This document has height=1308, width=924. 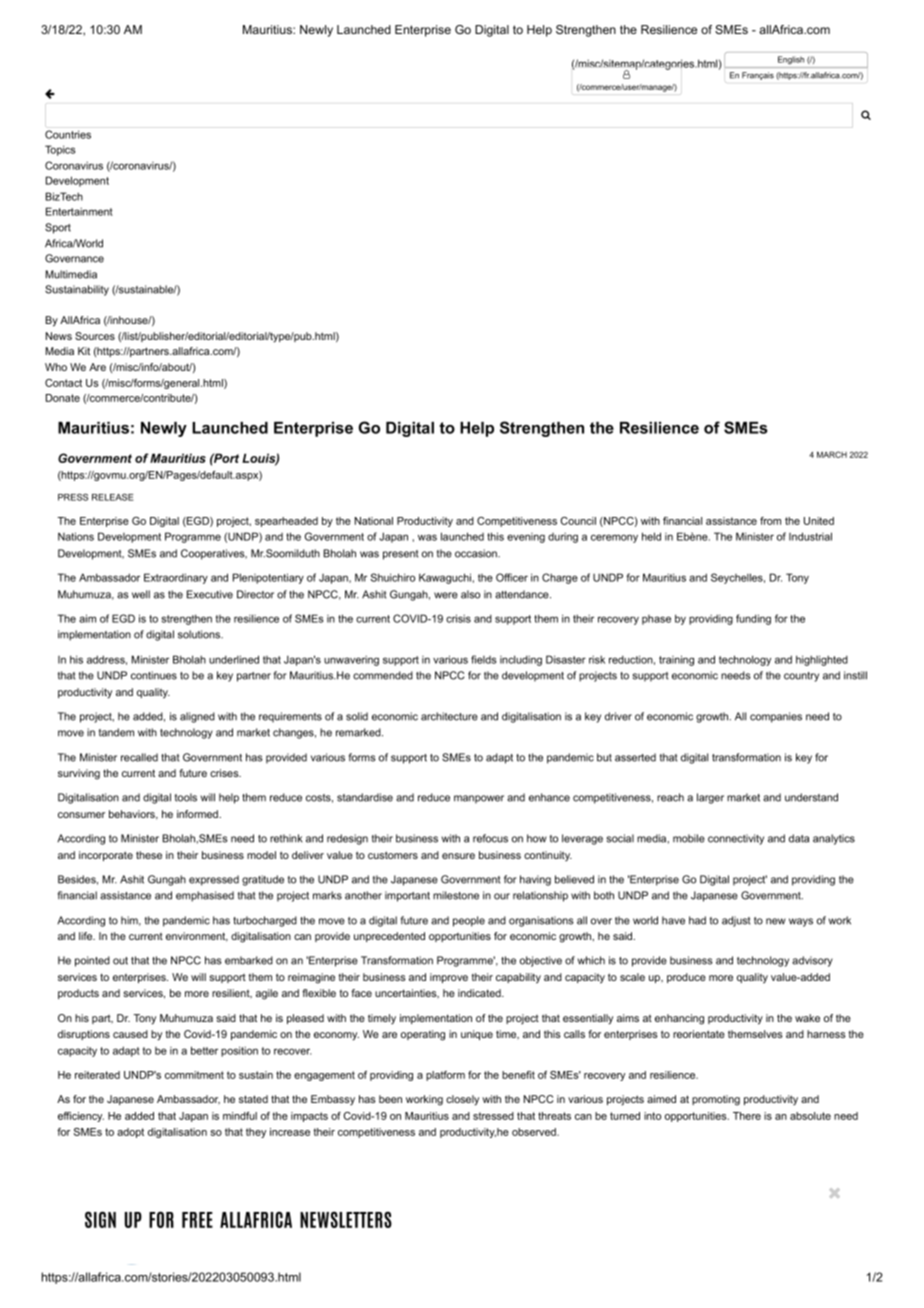 I want to click on FREE, so click(x=197, y=1220).
